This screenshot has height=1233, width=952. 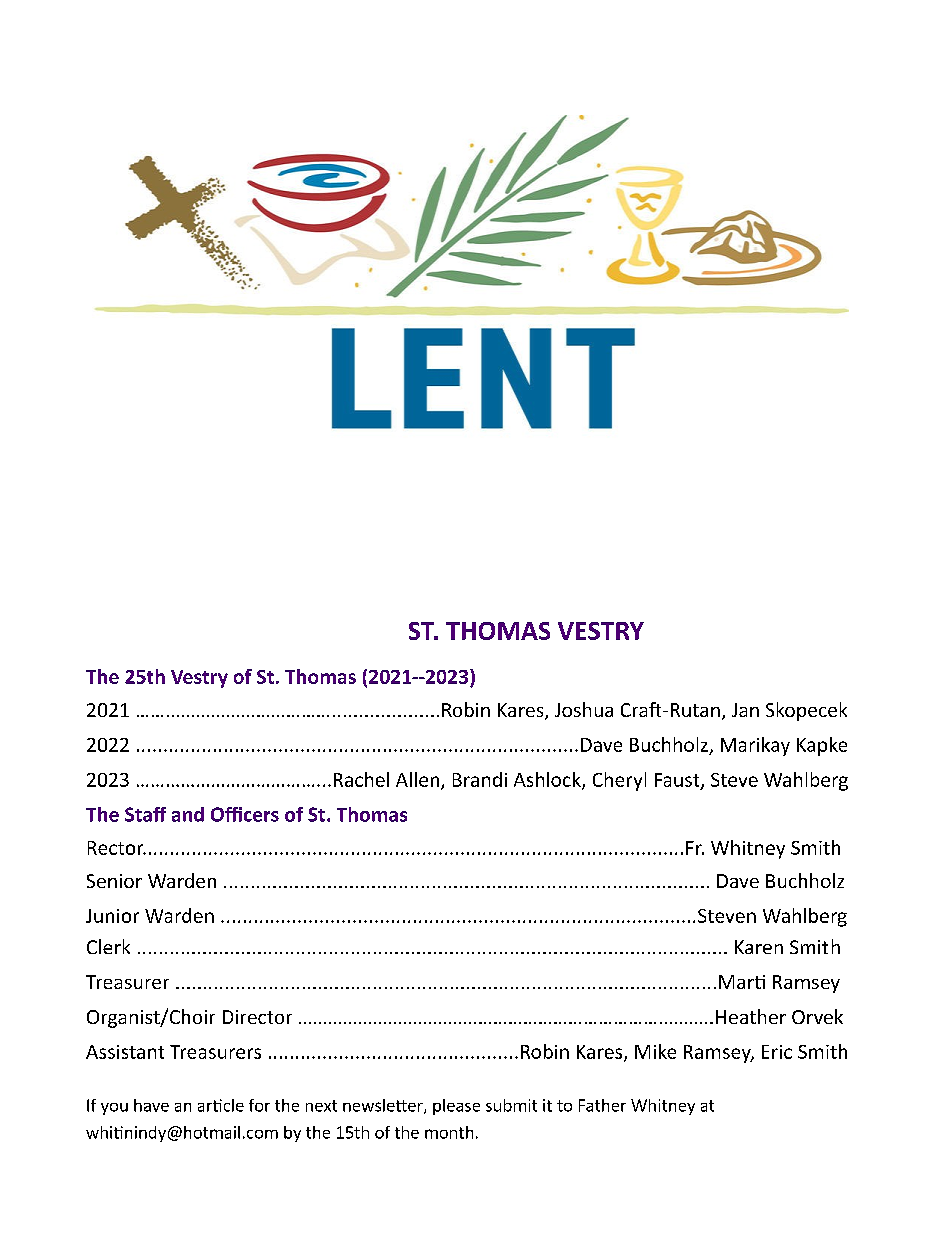 What do you see at coordinates (114, 881) in the screenshot?
I see `Senior` at bounding box center [114, 881].
